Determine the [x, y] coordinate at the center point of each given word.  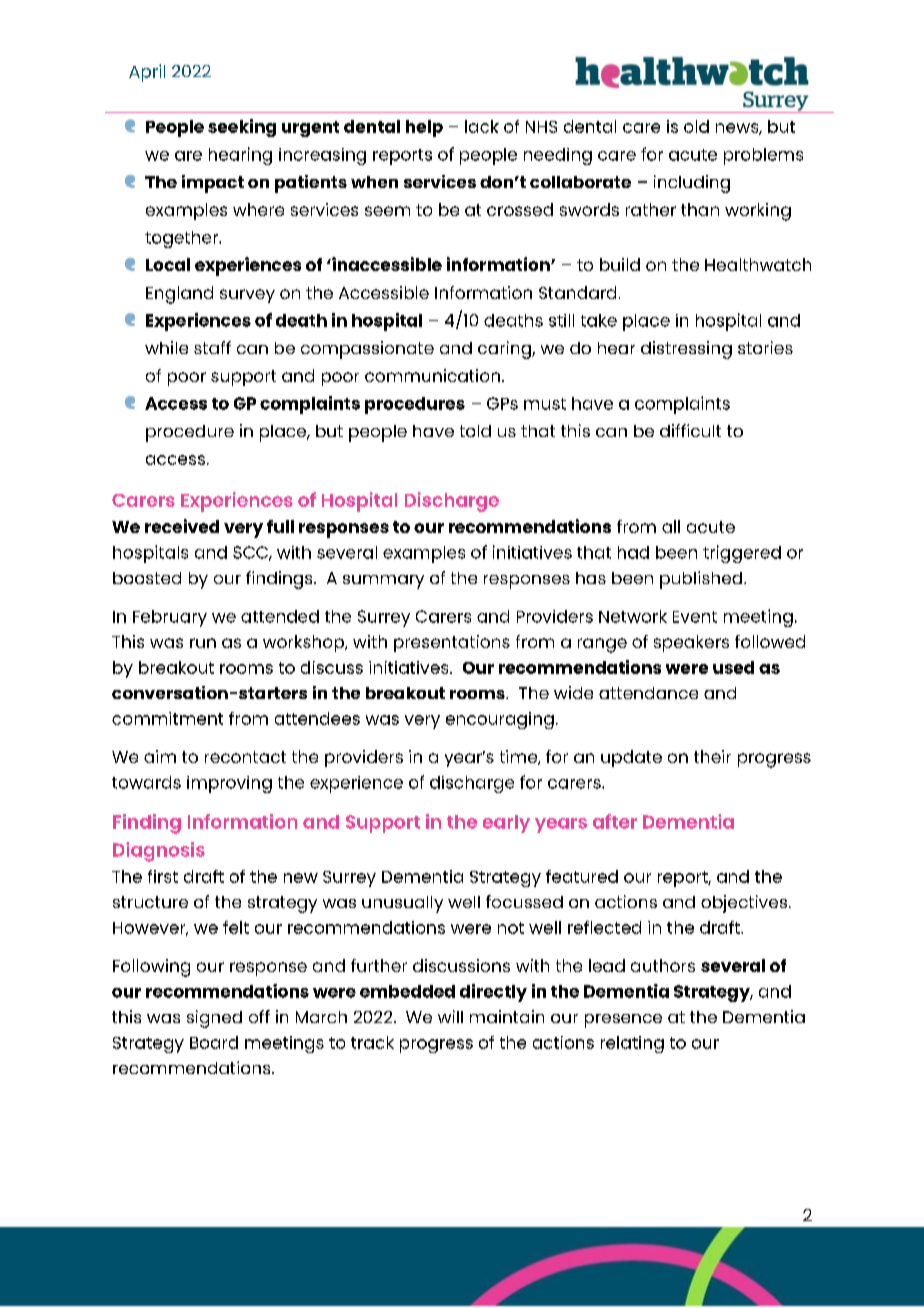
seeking [242, 128]
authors [663, 965]
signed [214, 1019]
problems [763, 156]
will [450, 1016]
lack [482, 126]
